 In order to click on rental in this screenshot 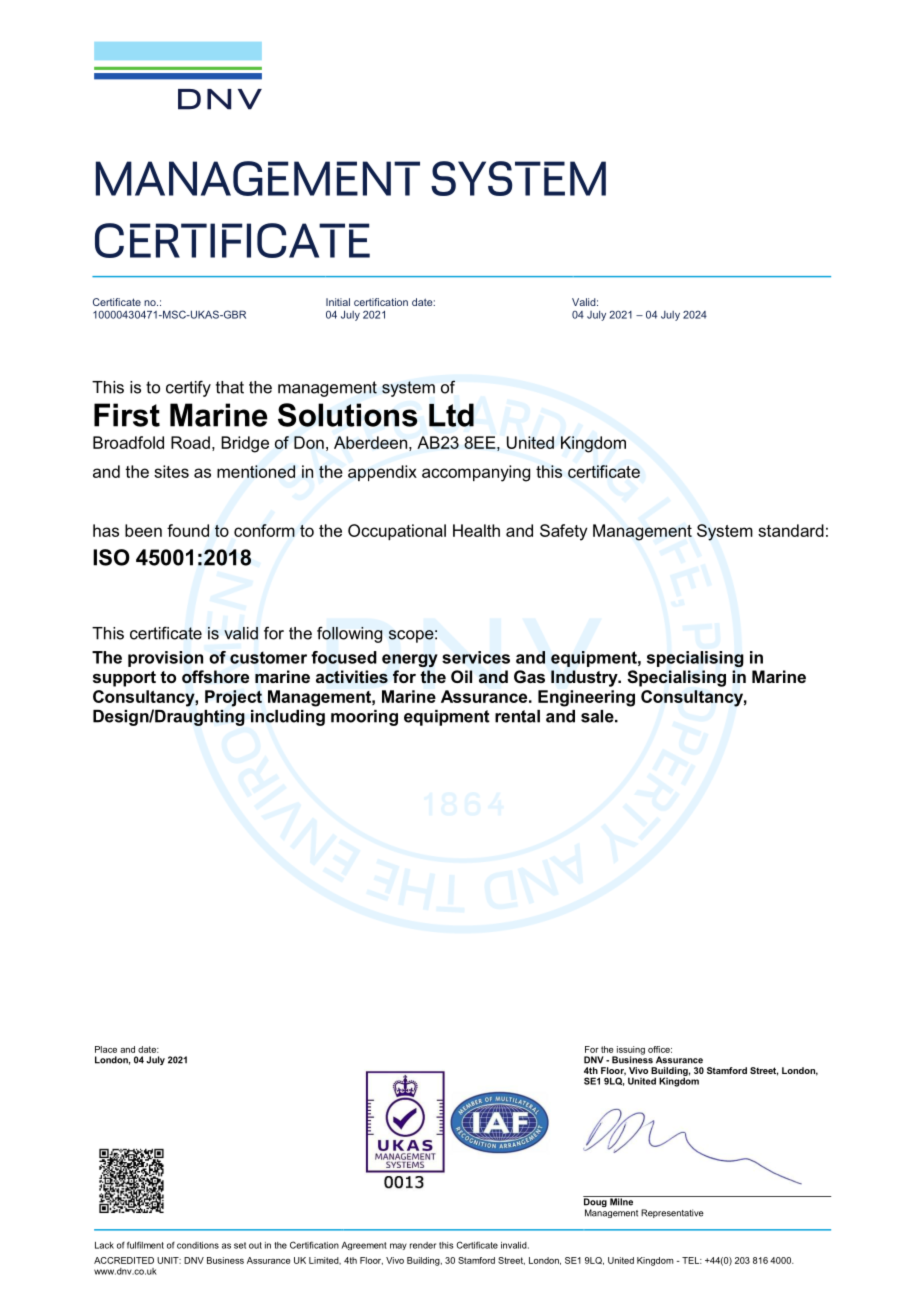, I will do `click(517, 716)`.
